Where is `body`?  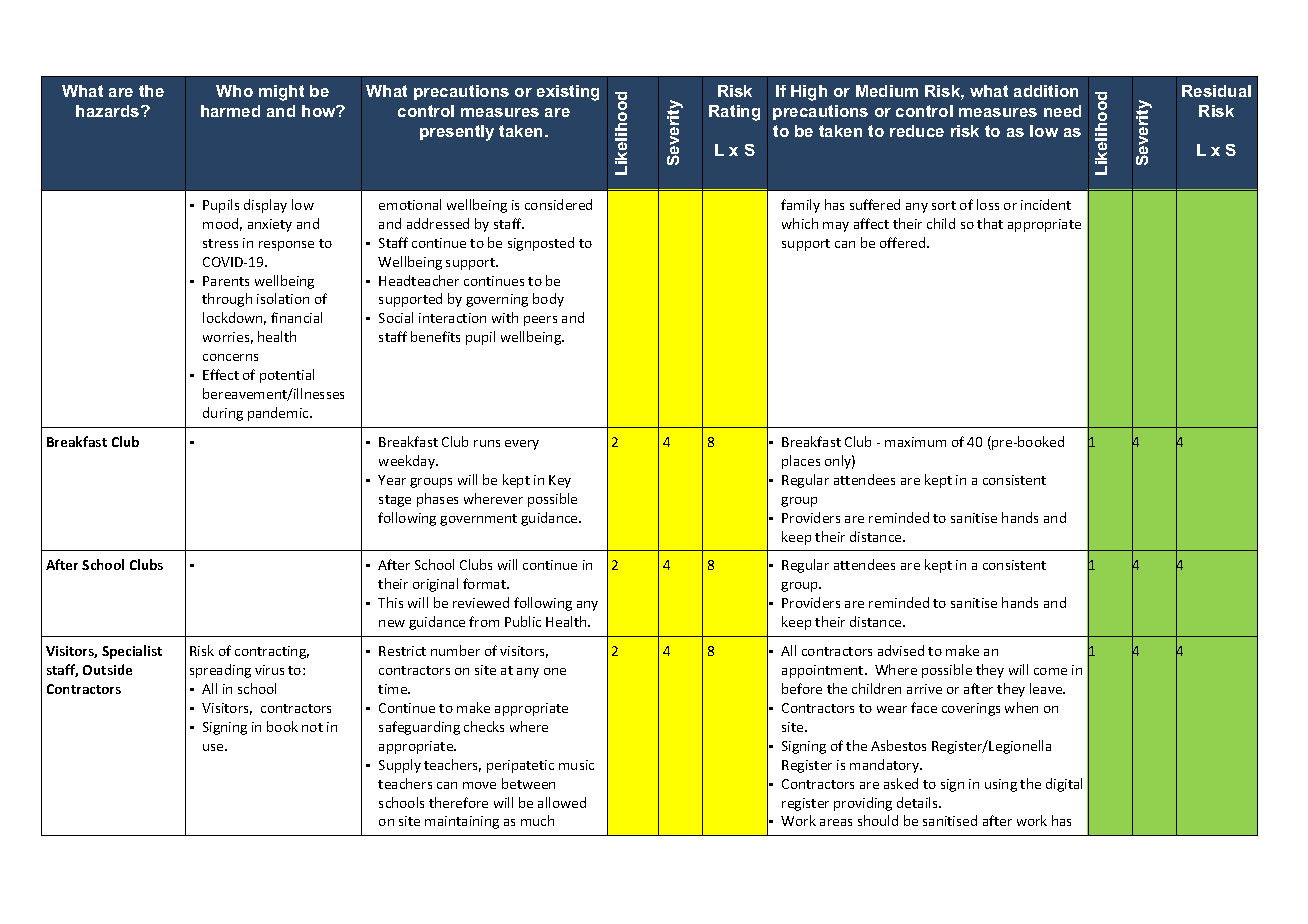 body is located at coordinates (548, 300).
